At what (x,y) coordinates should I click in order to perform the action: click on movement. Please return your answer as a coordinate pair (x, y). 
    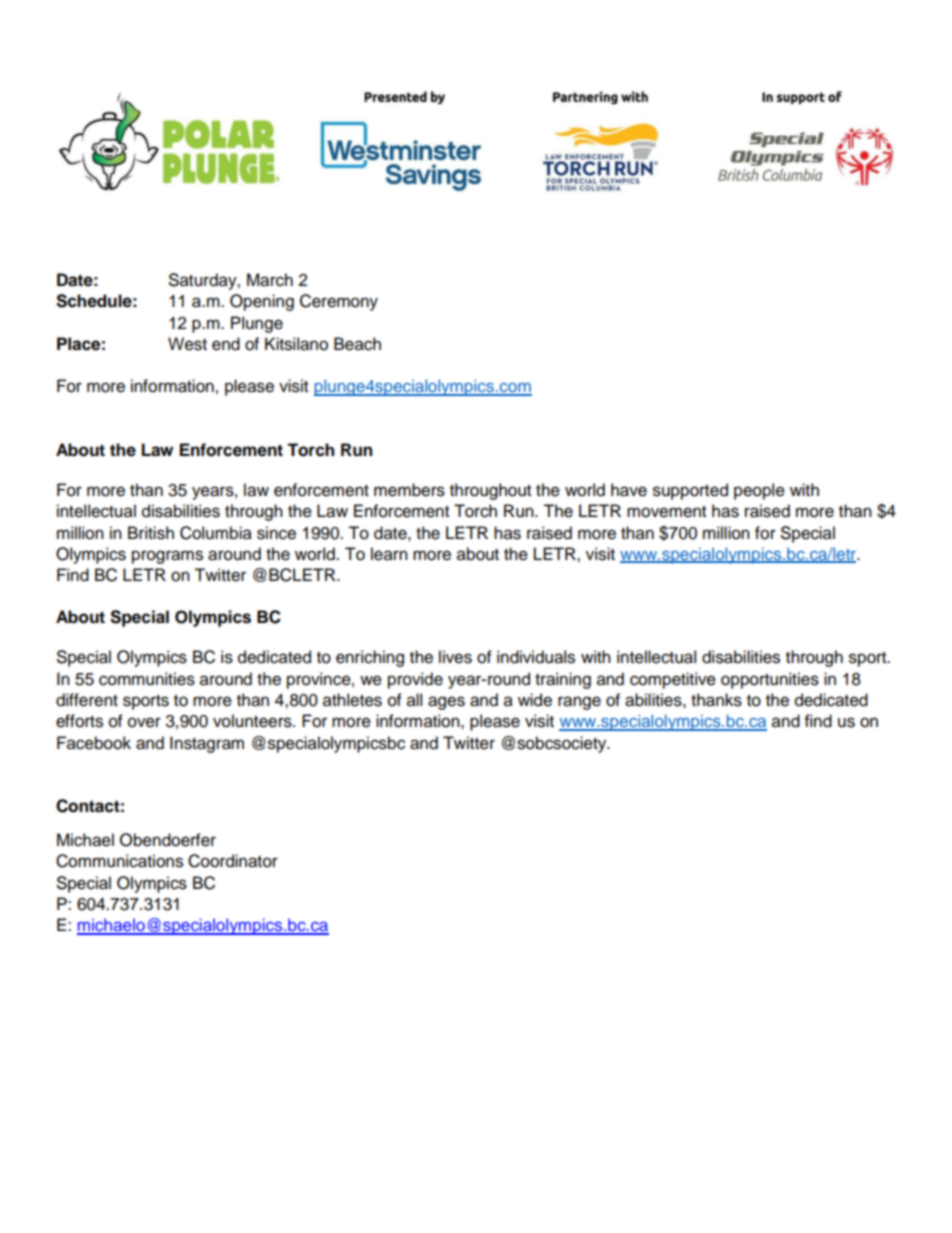
    Looking at the image, I should click on (666, 512).
